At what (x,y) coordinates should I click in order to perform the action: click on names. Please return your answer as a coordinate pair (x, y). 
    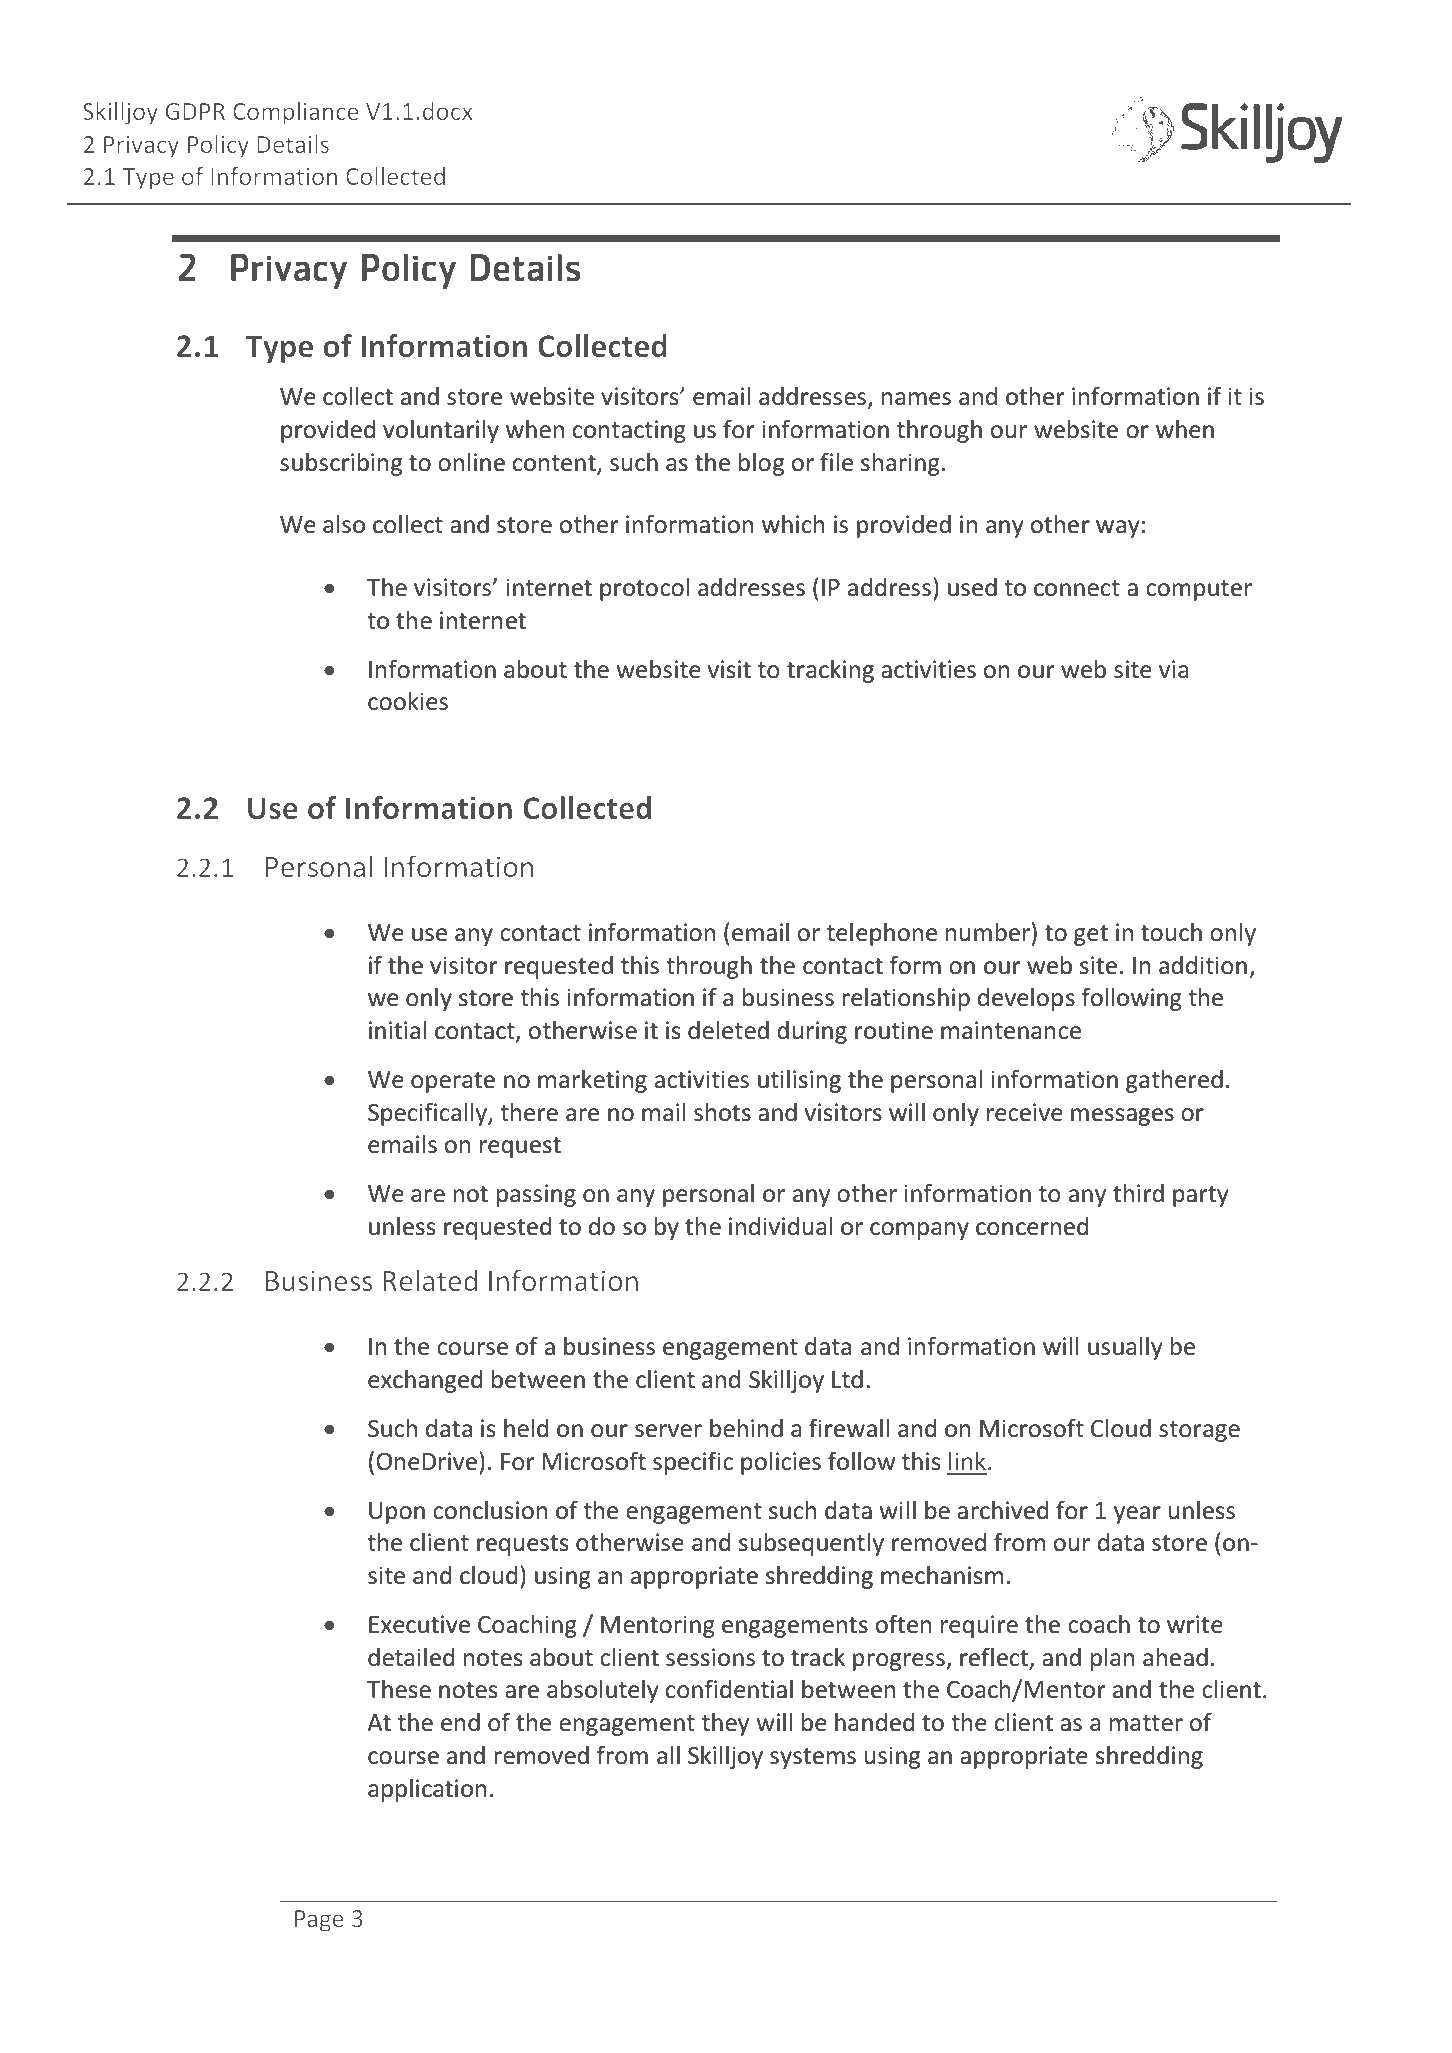
    Looking at the image, I should click on (916, 399).
